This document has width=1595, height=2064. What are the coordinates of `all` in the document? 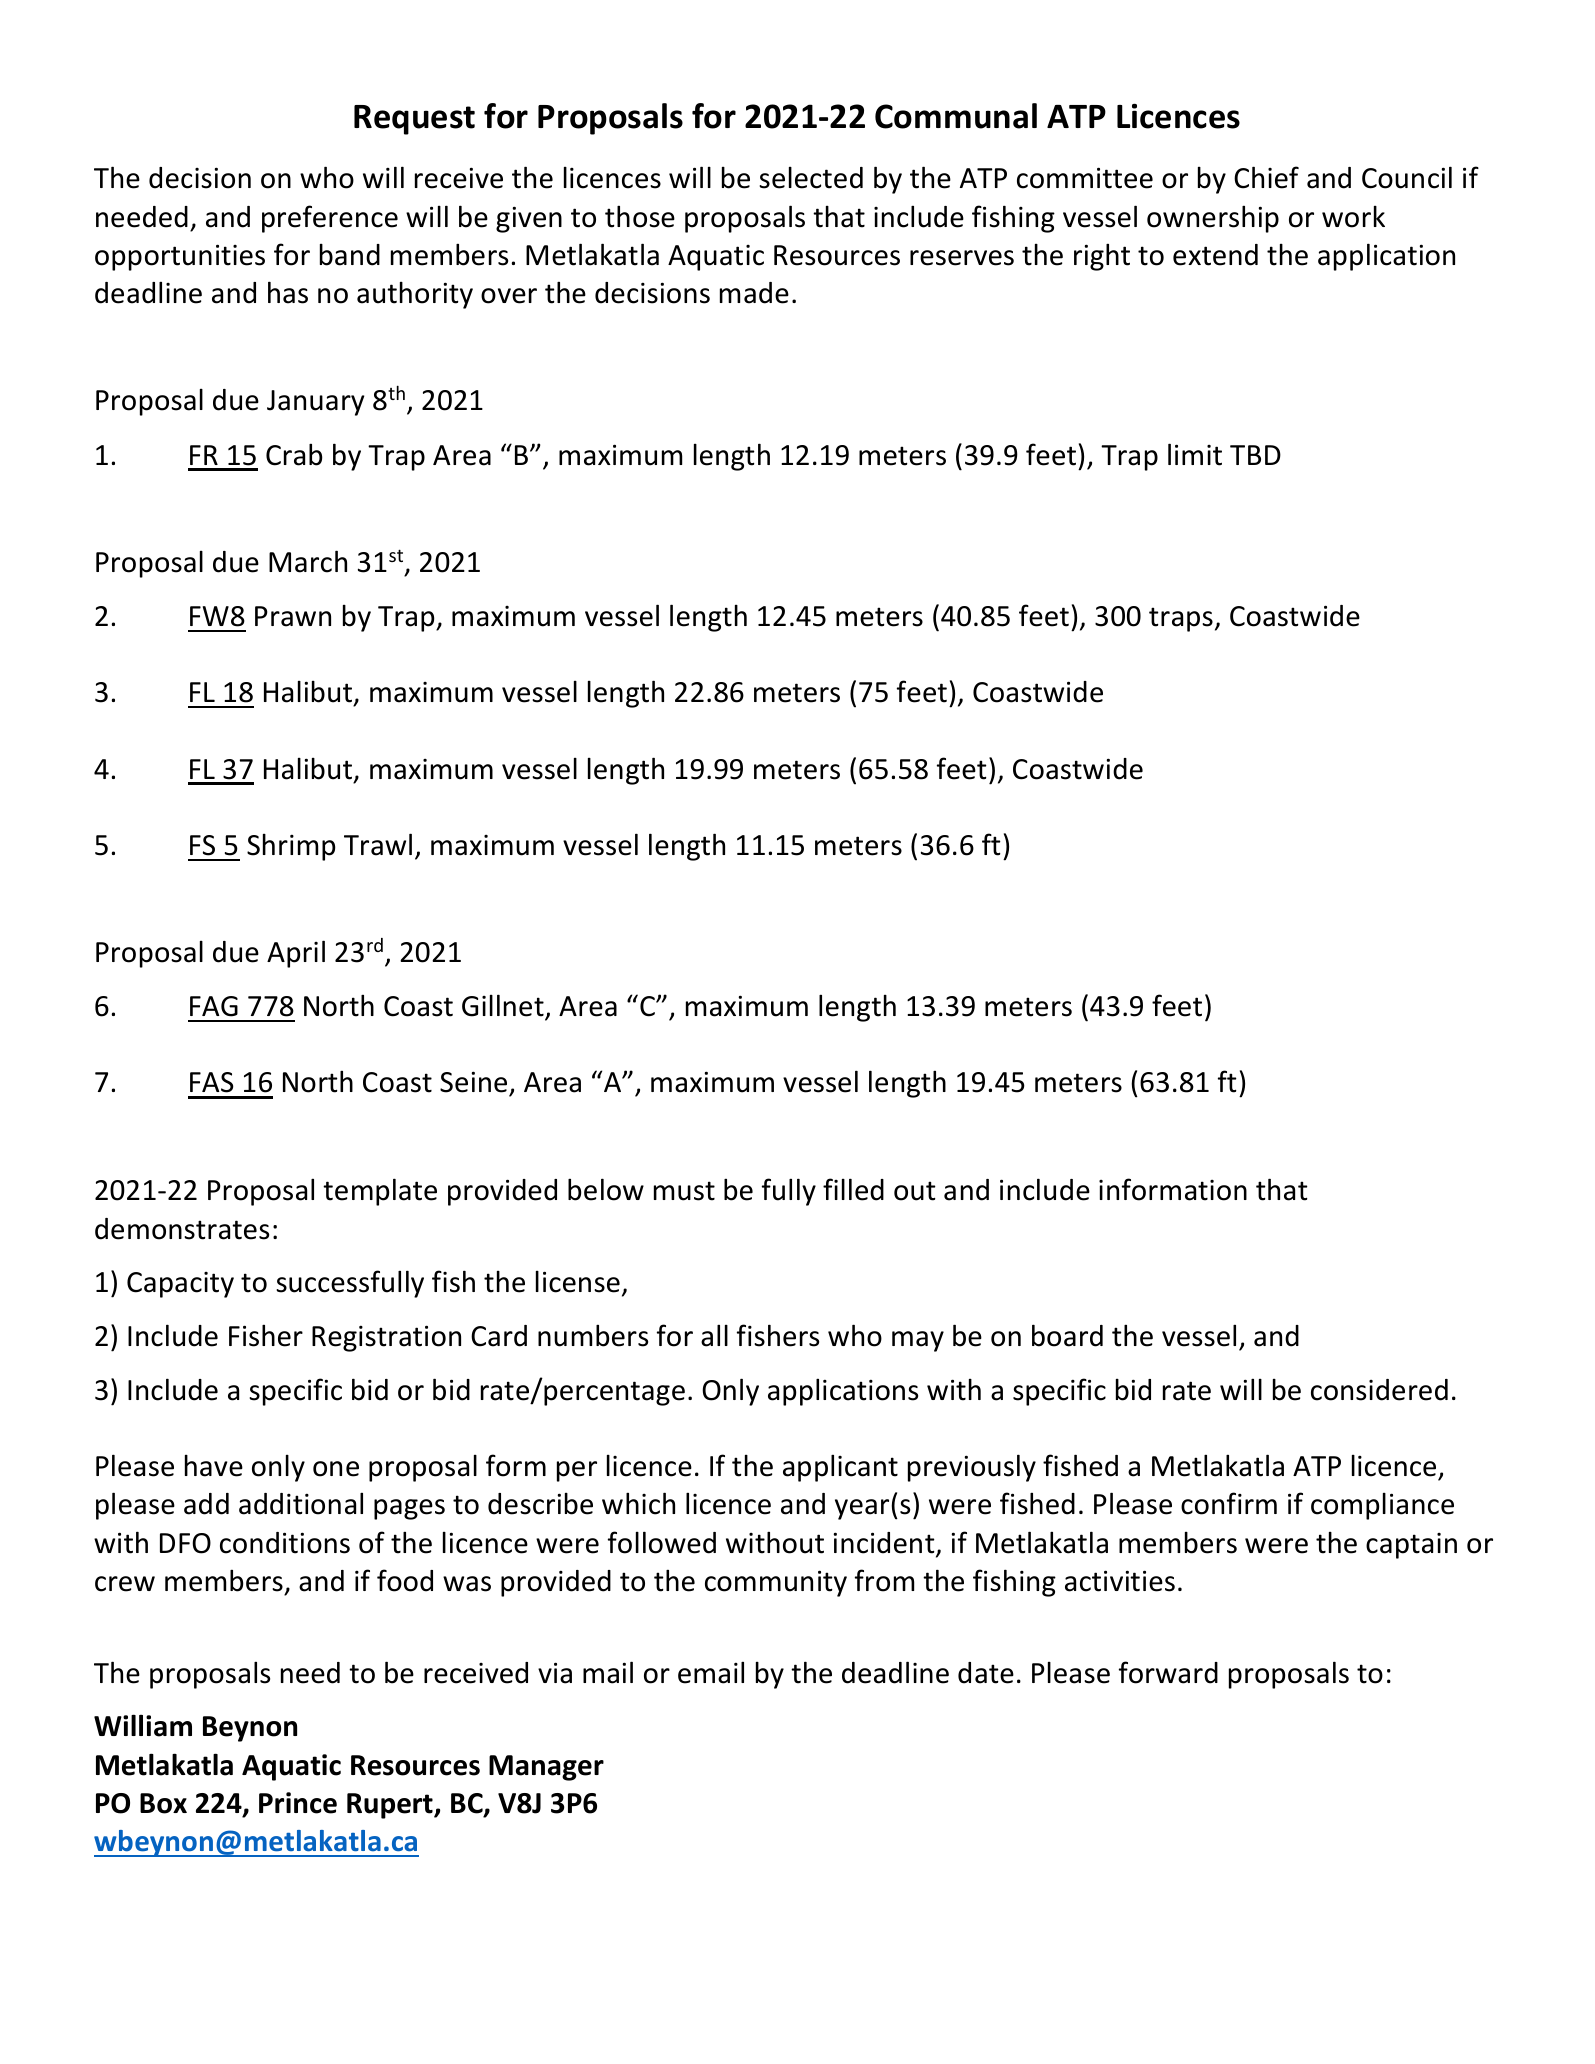 It's located at (714, 1335).
